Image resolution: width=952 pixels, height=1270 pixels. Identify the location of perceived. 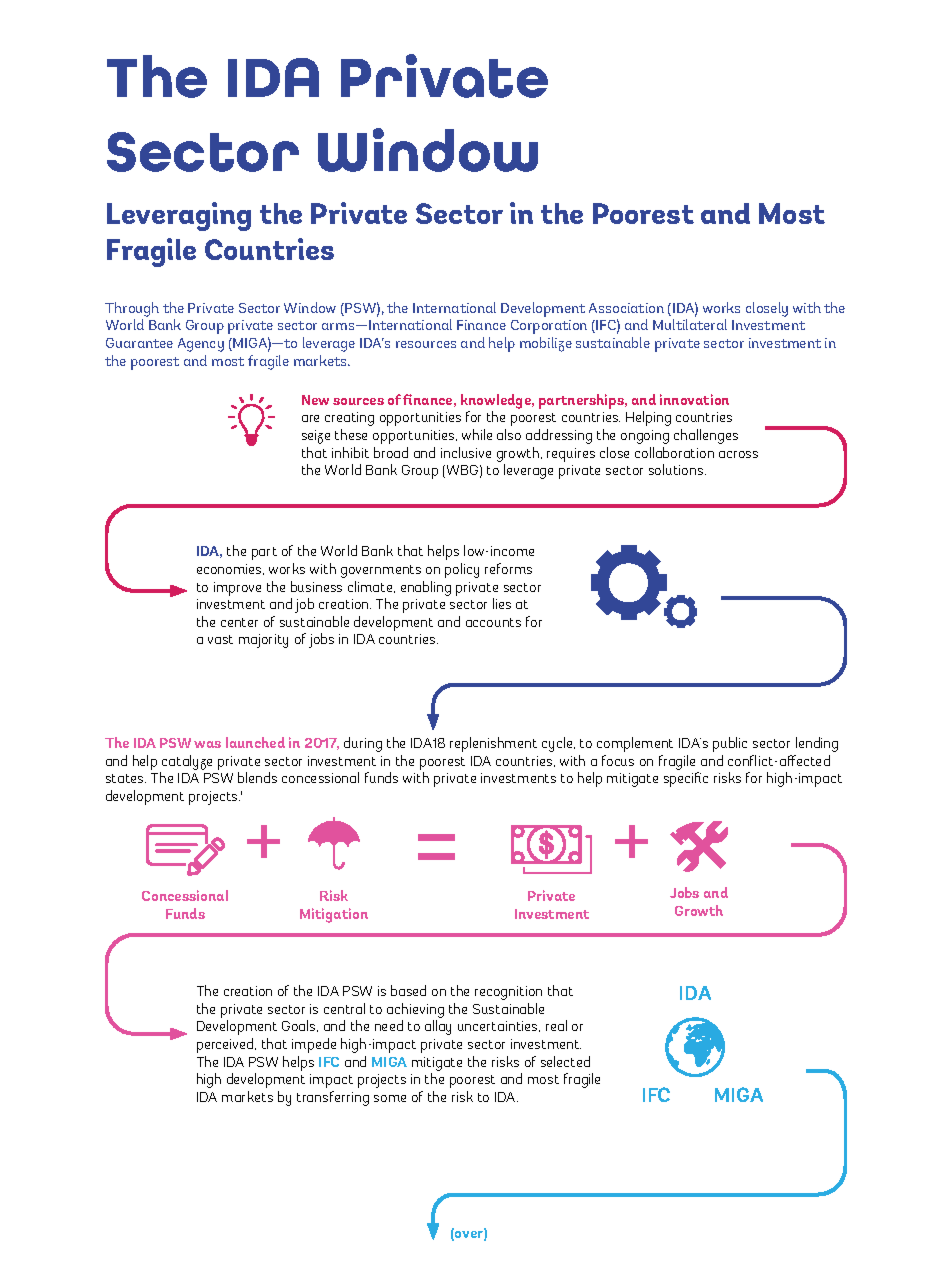
(226, 1045).
